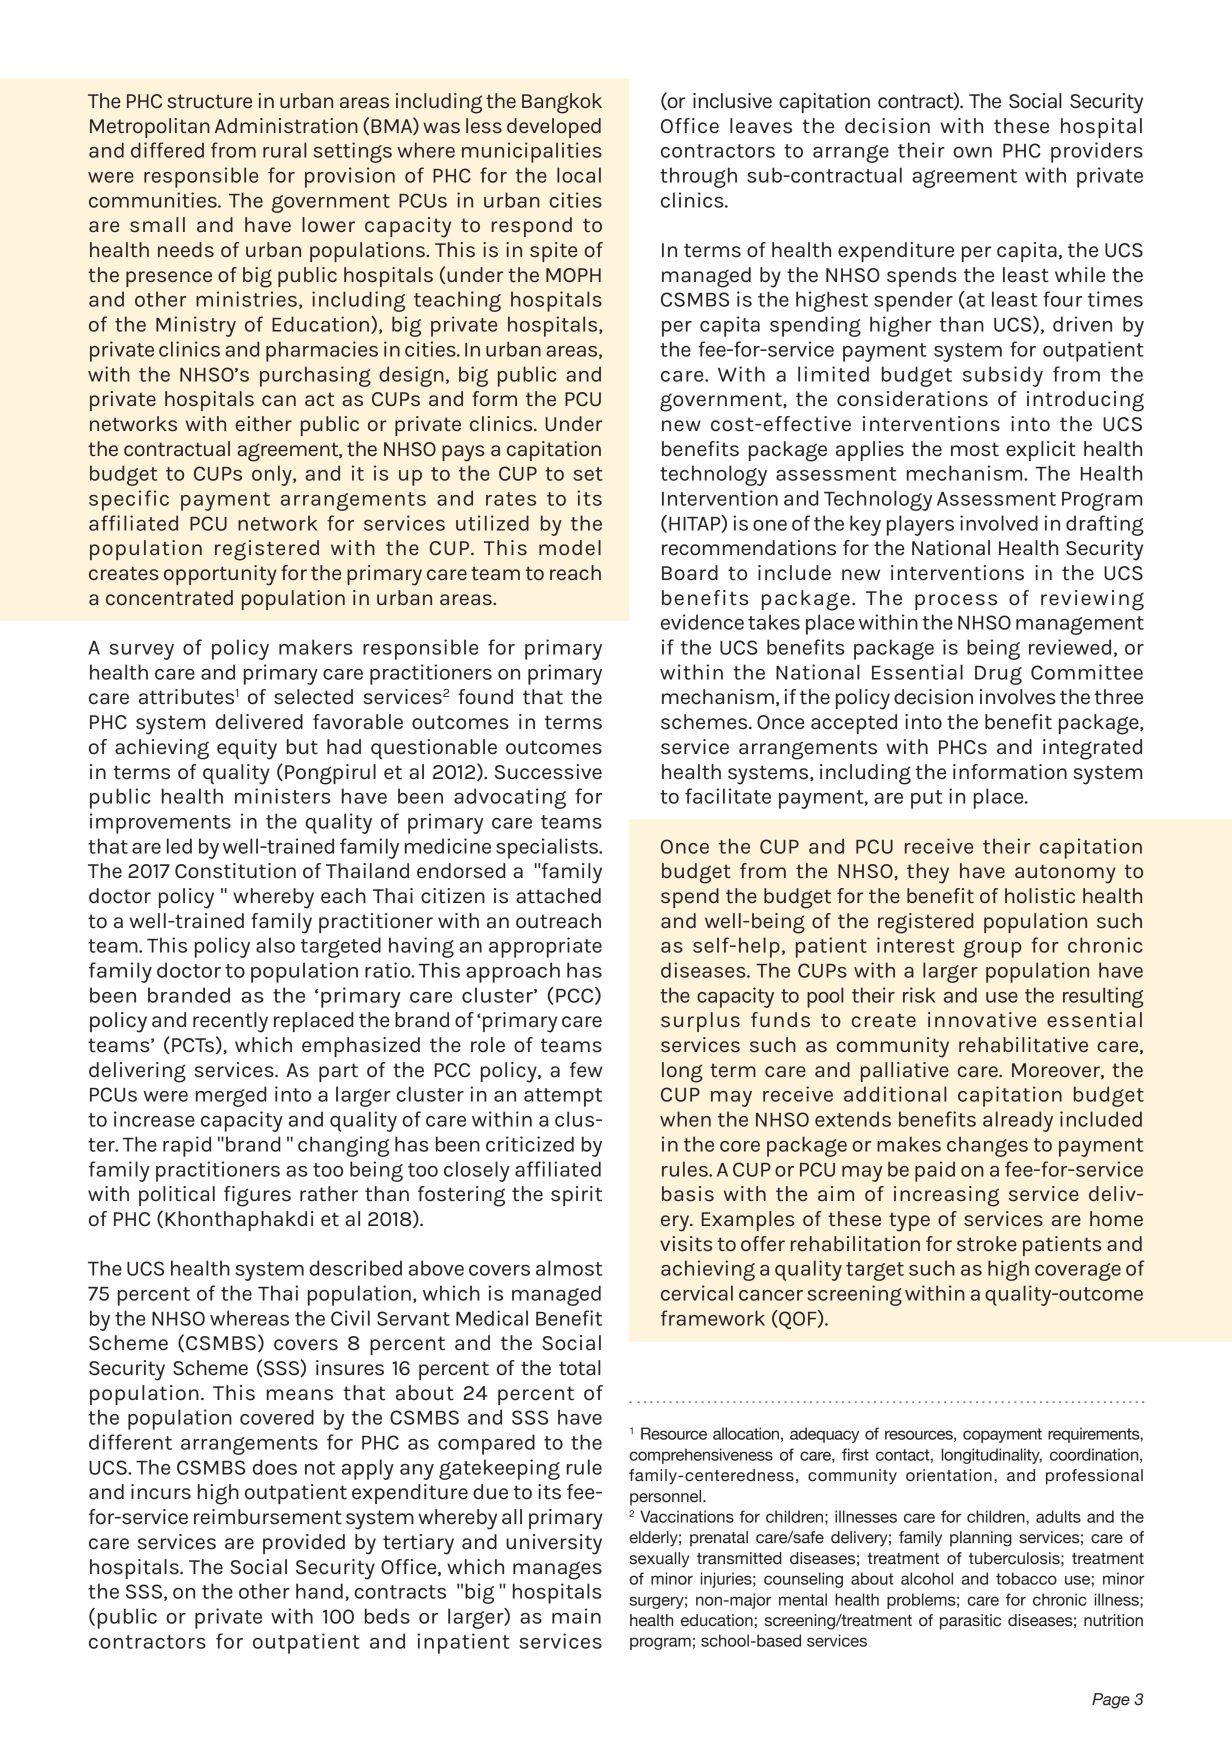  I want to click on local, so click(579, 175).
